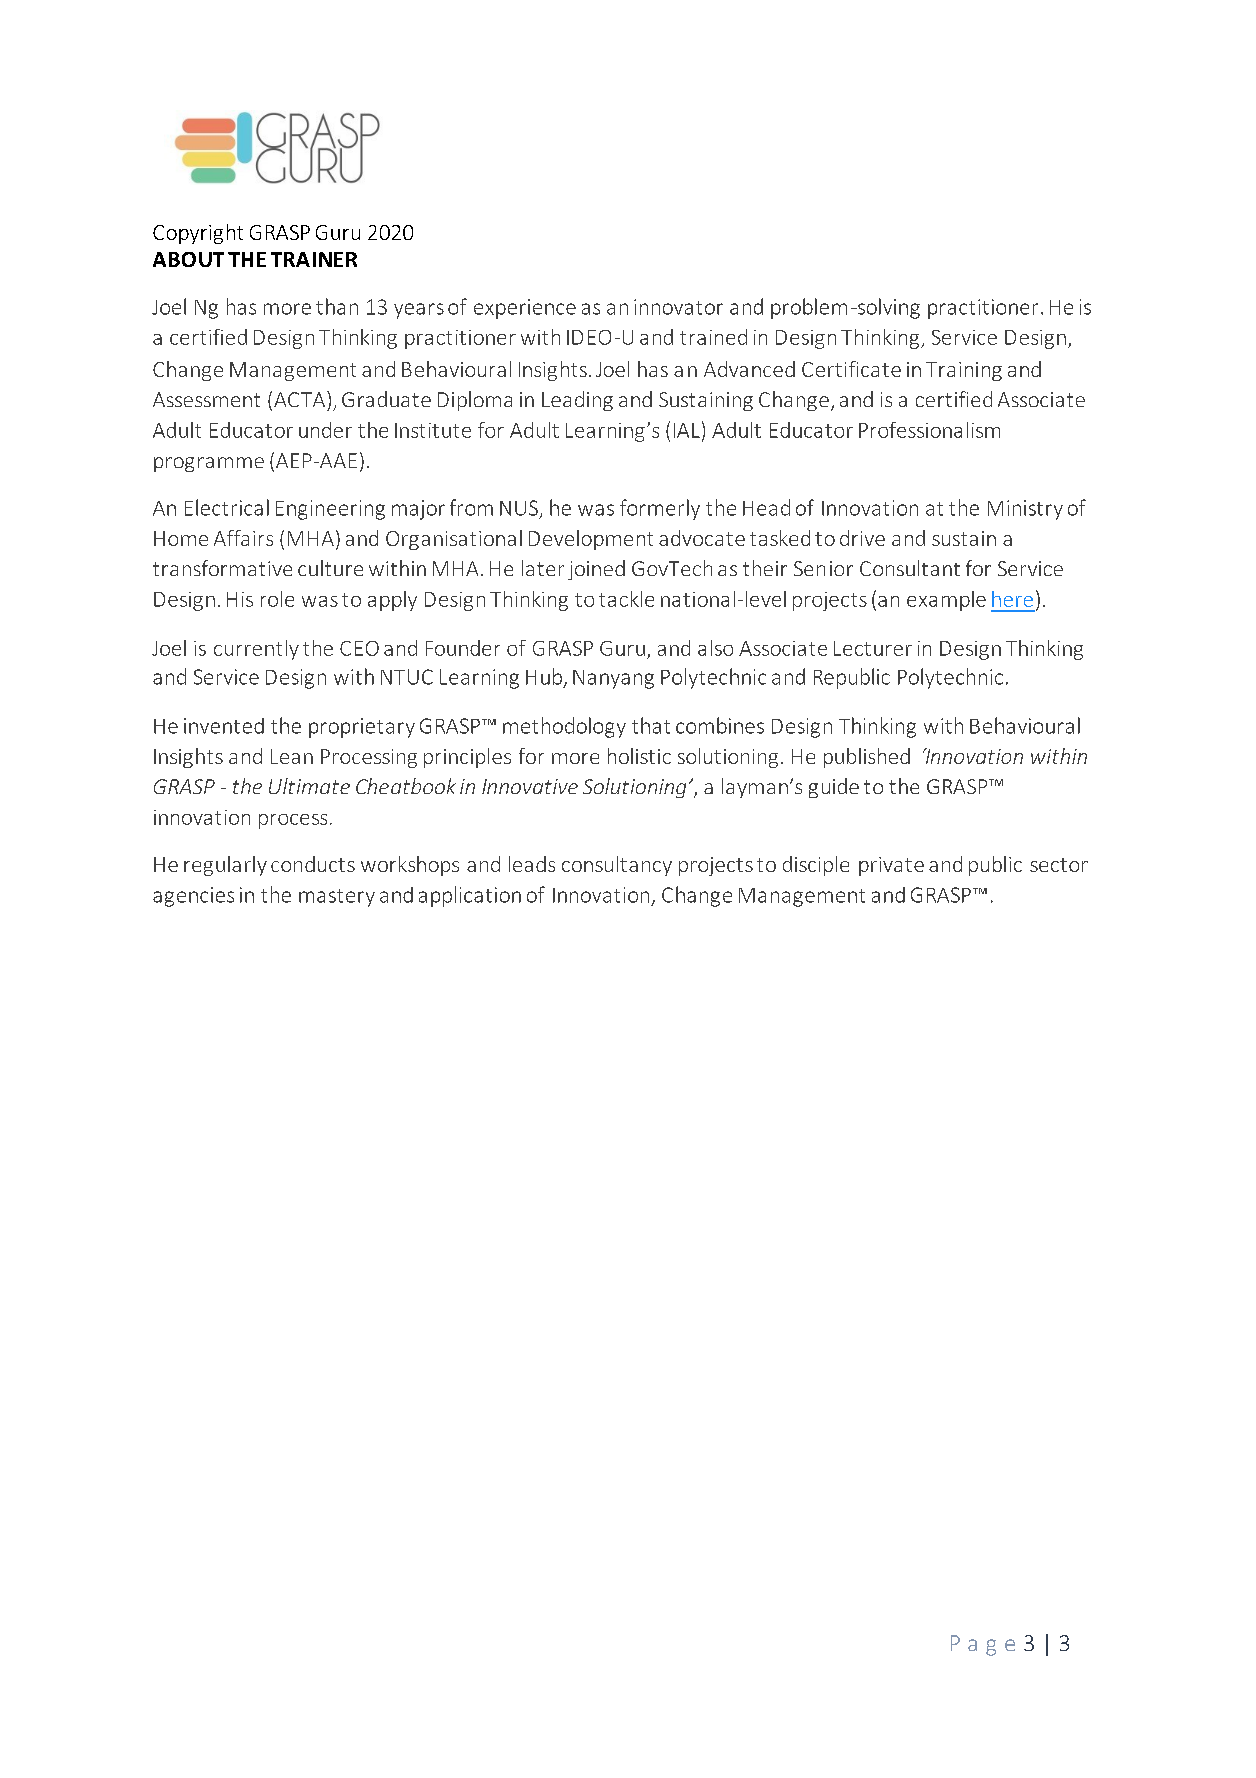  Describe the element at coordinates (596, 570) in the image. I see `joined` at that location.
